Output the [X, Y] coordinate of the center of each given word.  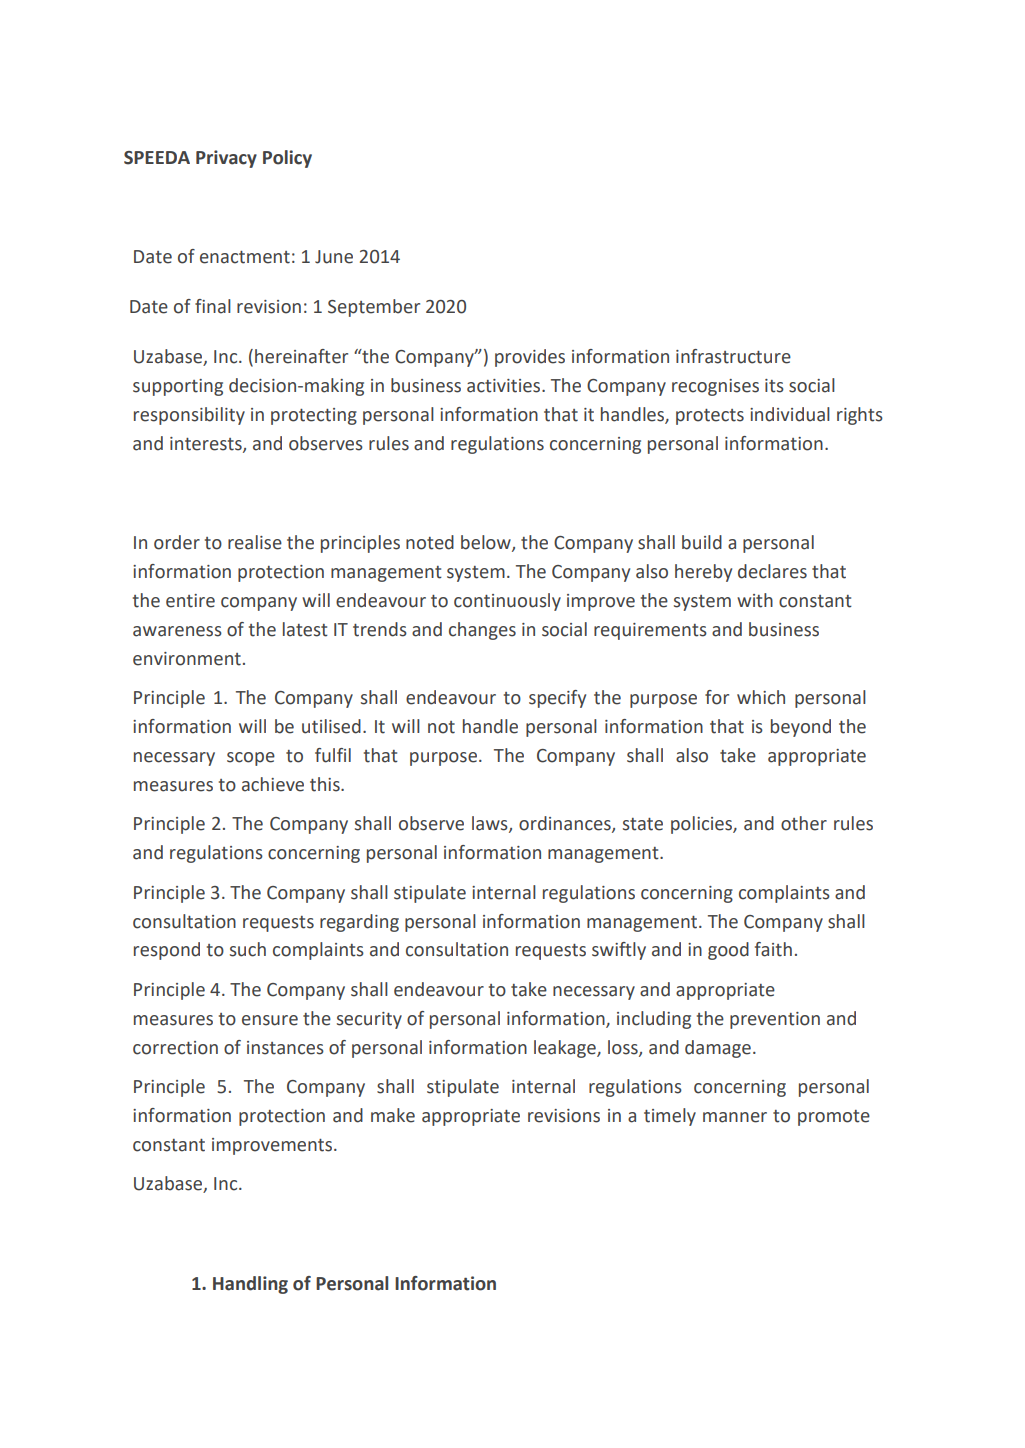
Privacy [226, 159]
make [393, 1115]
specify [557, 699]
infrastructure [733, 356]
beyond [801, 728]
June [334, 257]
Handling [250, 1285]
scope [251, 759]
